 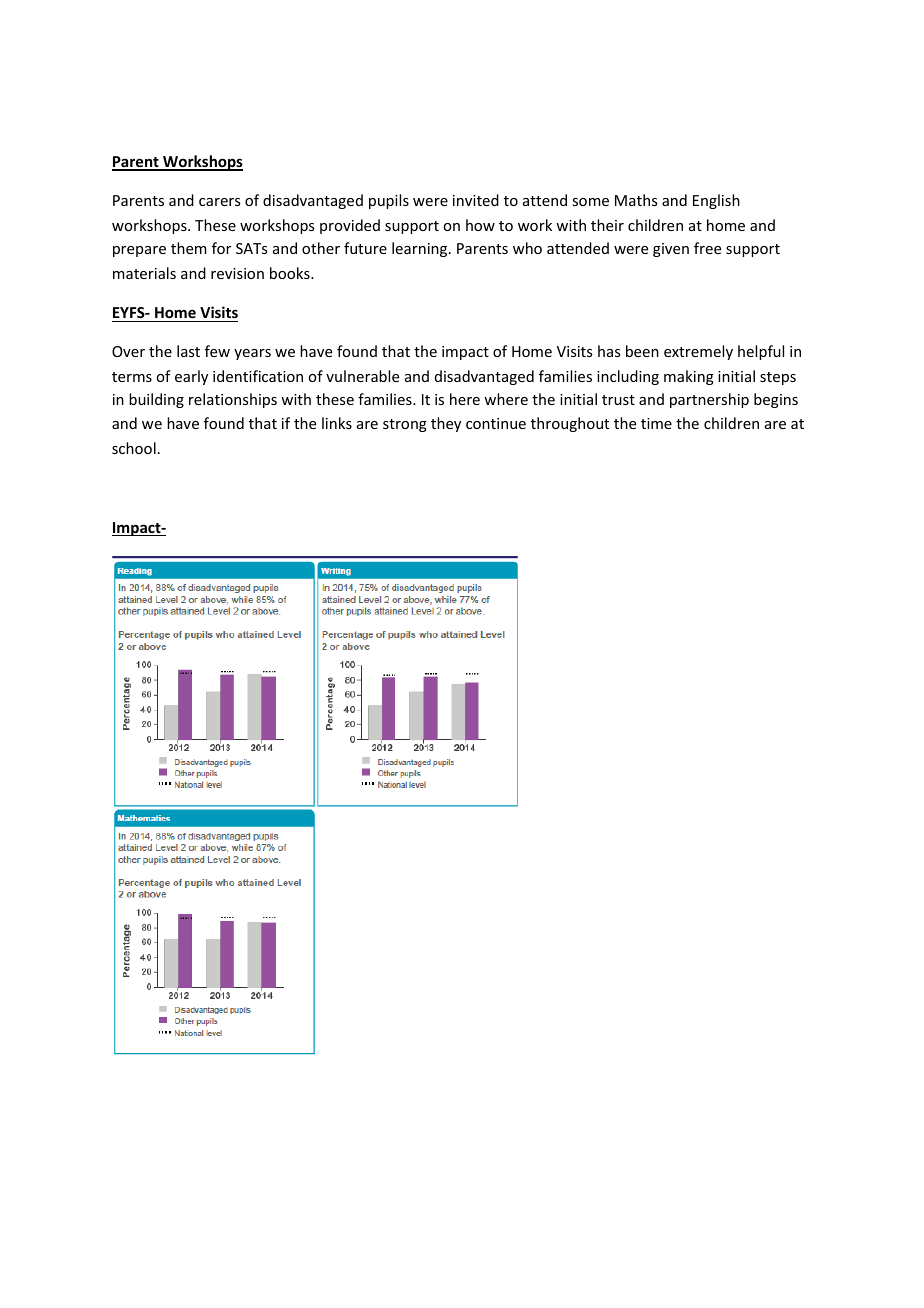 I want to click on English, so click(x=716, y=201).
